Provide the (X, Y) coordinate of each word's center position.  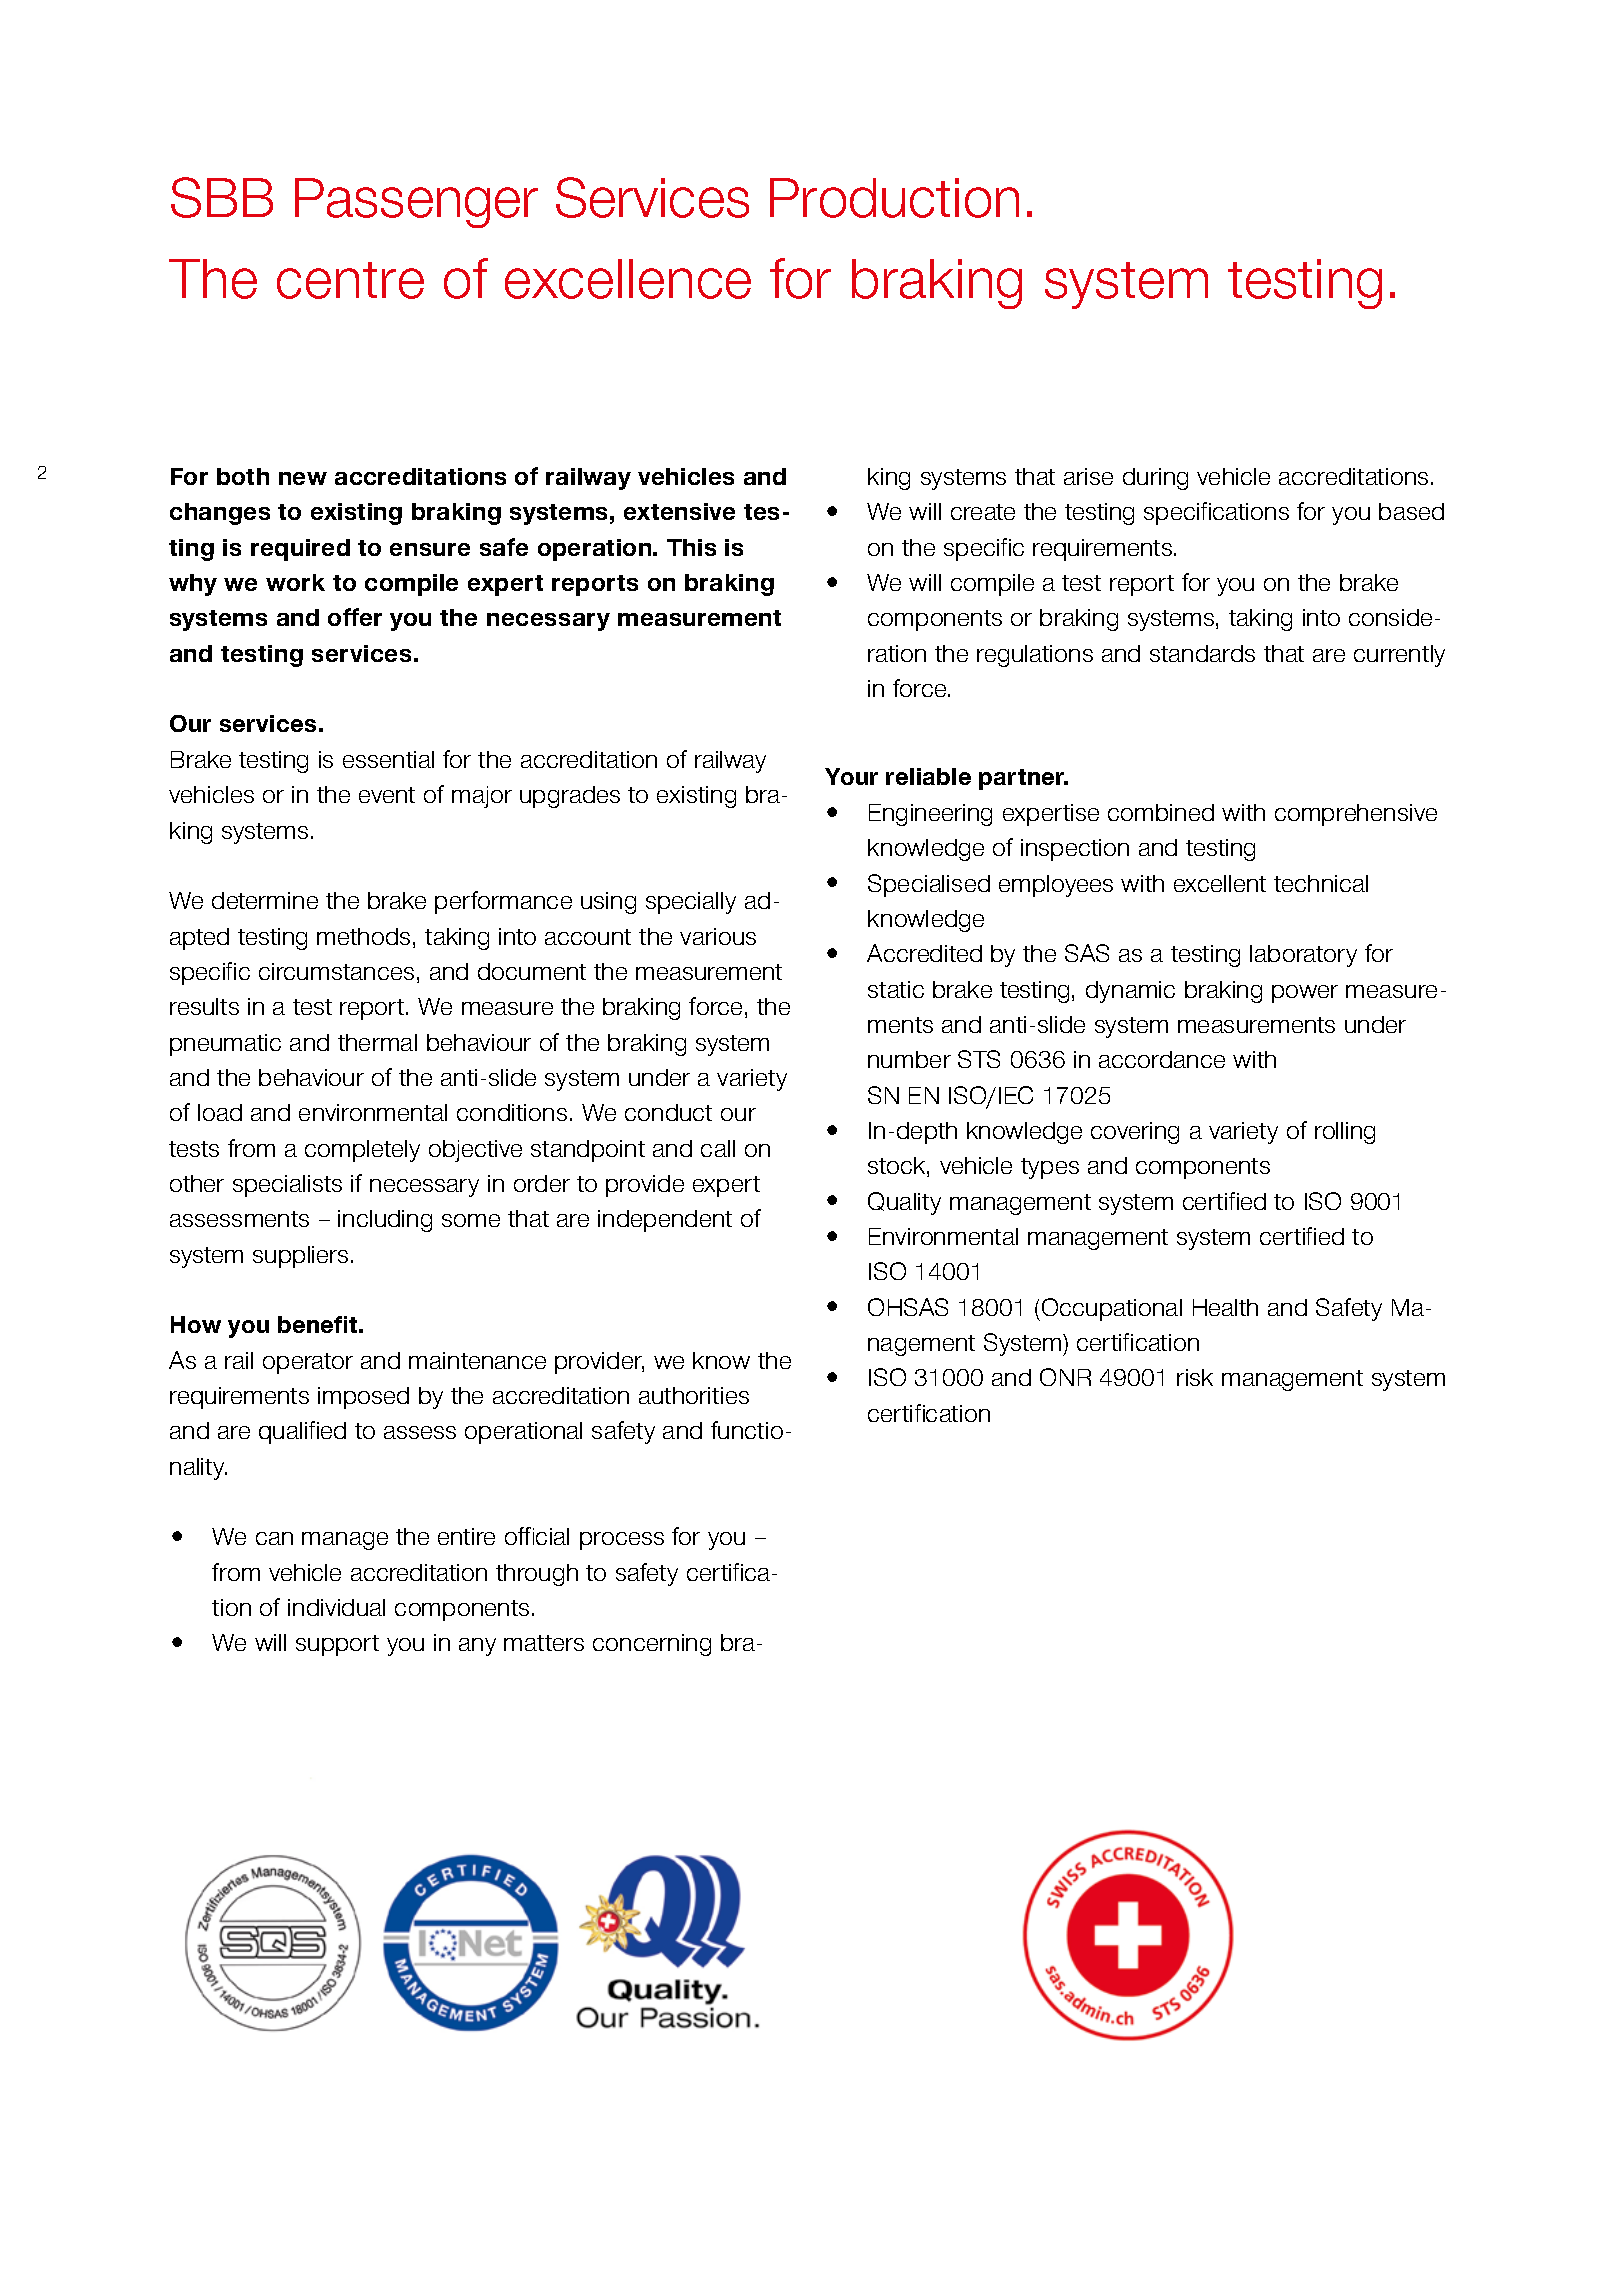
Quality (904, 1203)
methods (363, 936)
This (691, 547)
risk (1195, 1377)
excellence (628, 279)
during (1155, 479)
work (295, 582)
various (718, 936)
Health (1225, 1307)
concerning (652, 1645)
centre (350, 280)
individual (336, 1607)
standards (1202, 653)
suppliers (300, 1257)
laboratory (1303, 956)
